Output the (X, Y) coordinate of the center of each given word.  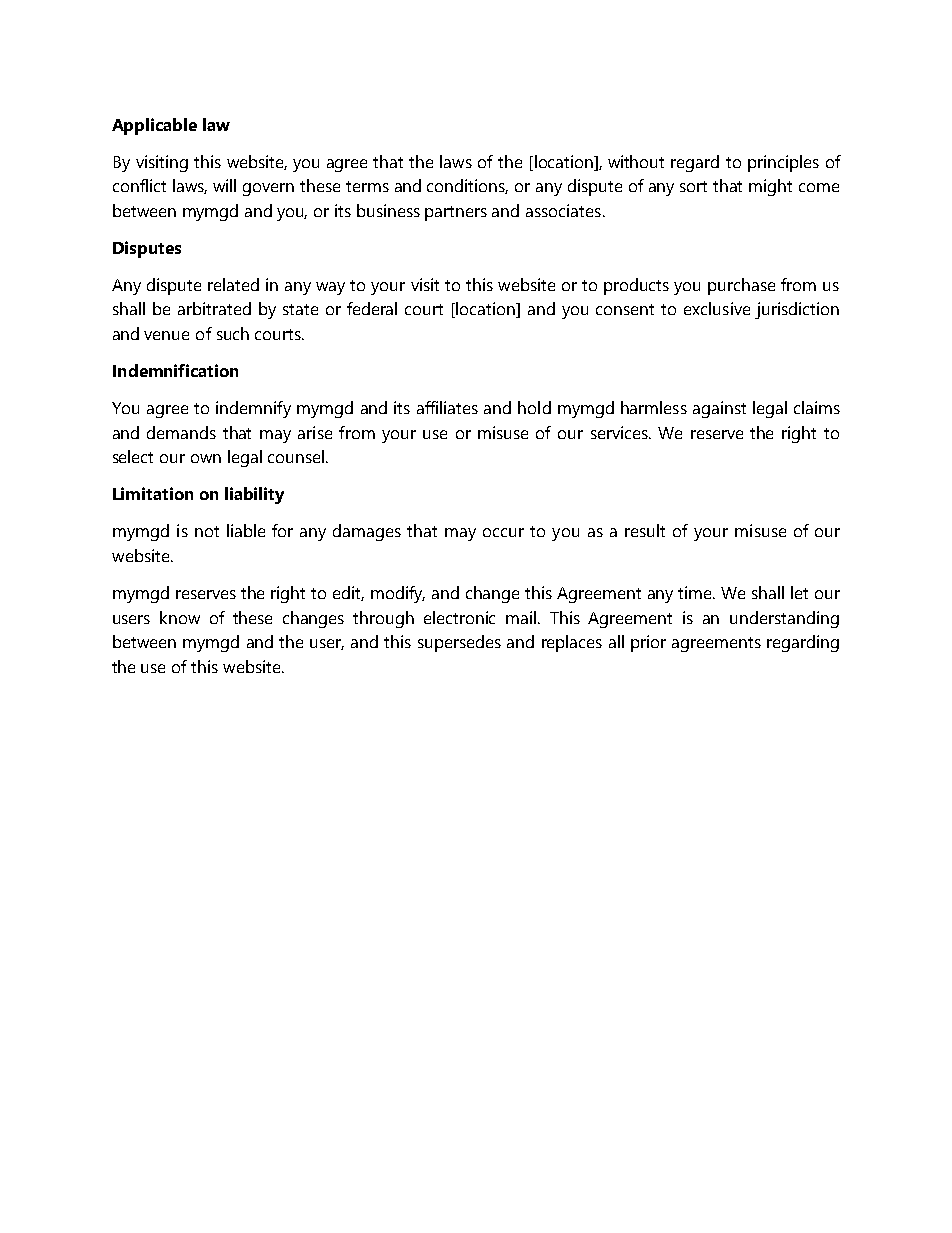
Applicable (154, 126)
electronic (459, 617)
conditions (467, 186)
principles (783, 163)
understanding (784, 619)
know (180, 617)
